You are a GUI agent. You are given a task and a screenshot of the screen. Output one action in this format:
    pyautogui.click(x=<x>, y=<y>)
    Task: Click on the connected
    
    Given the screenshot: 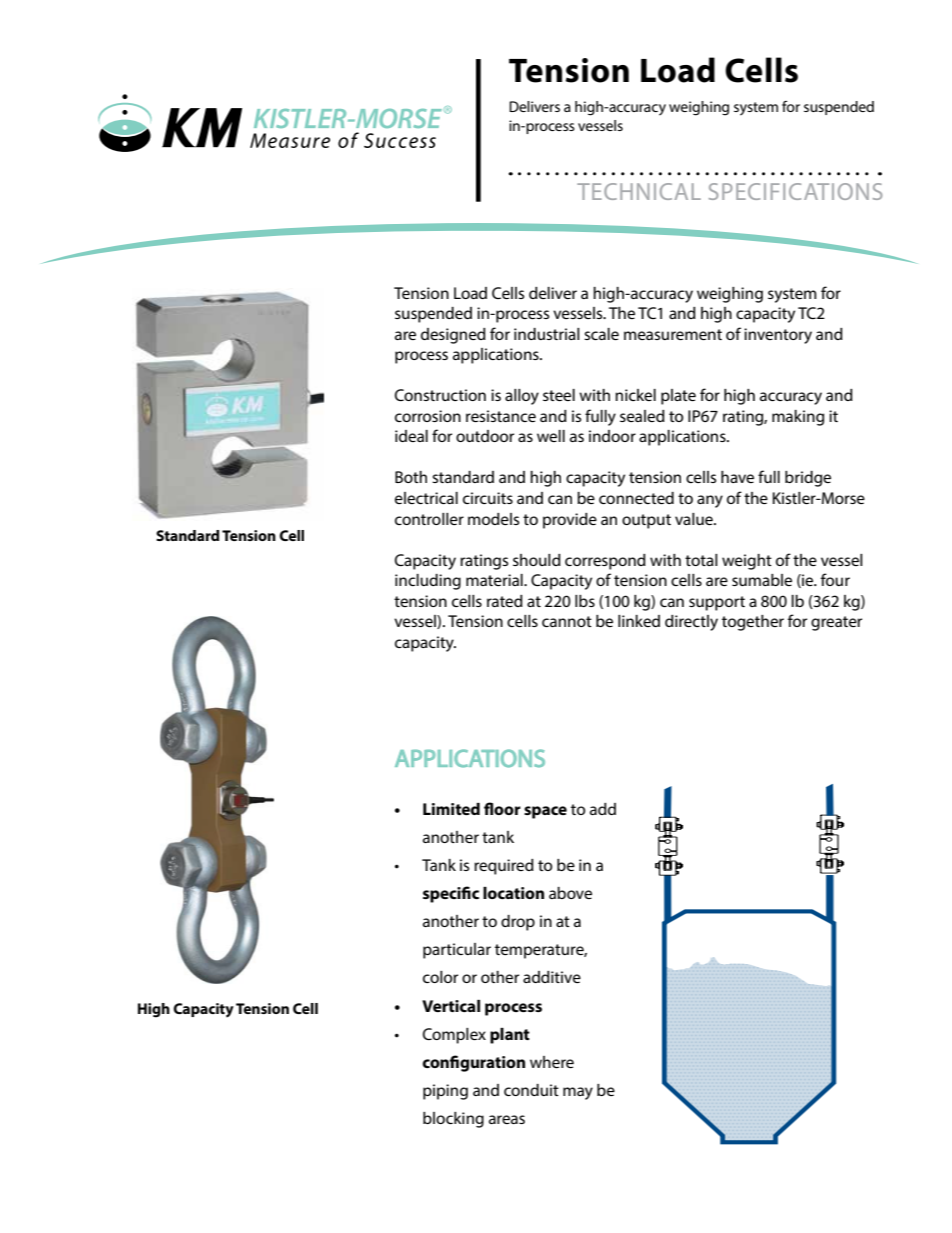 What is the action you would take?
    pyautogui.click(x=636, y=498)
